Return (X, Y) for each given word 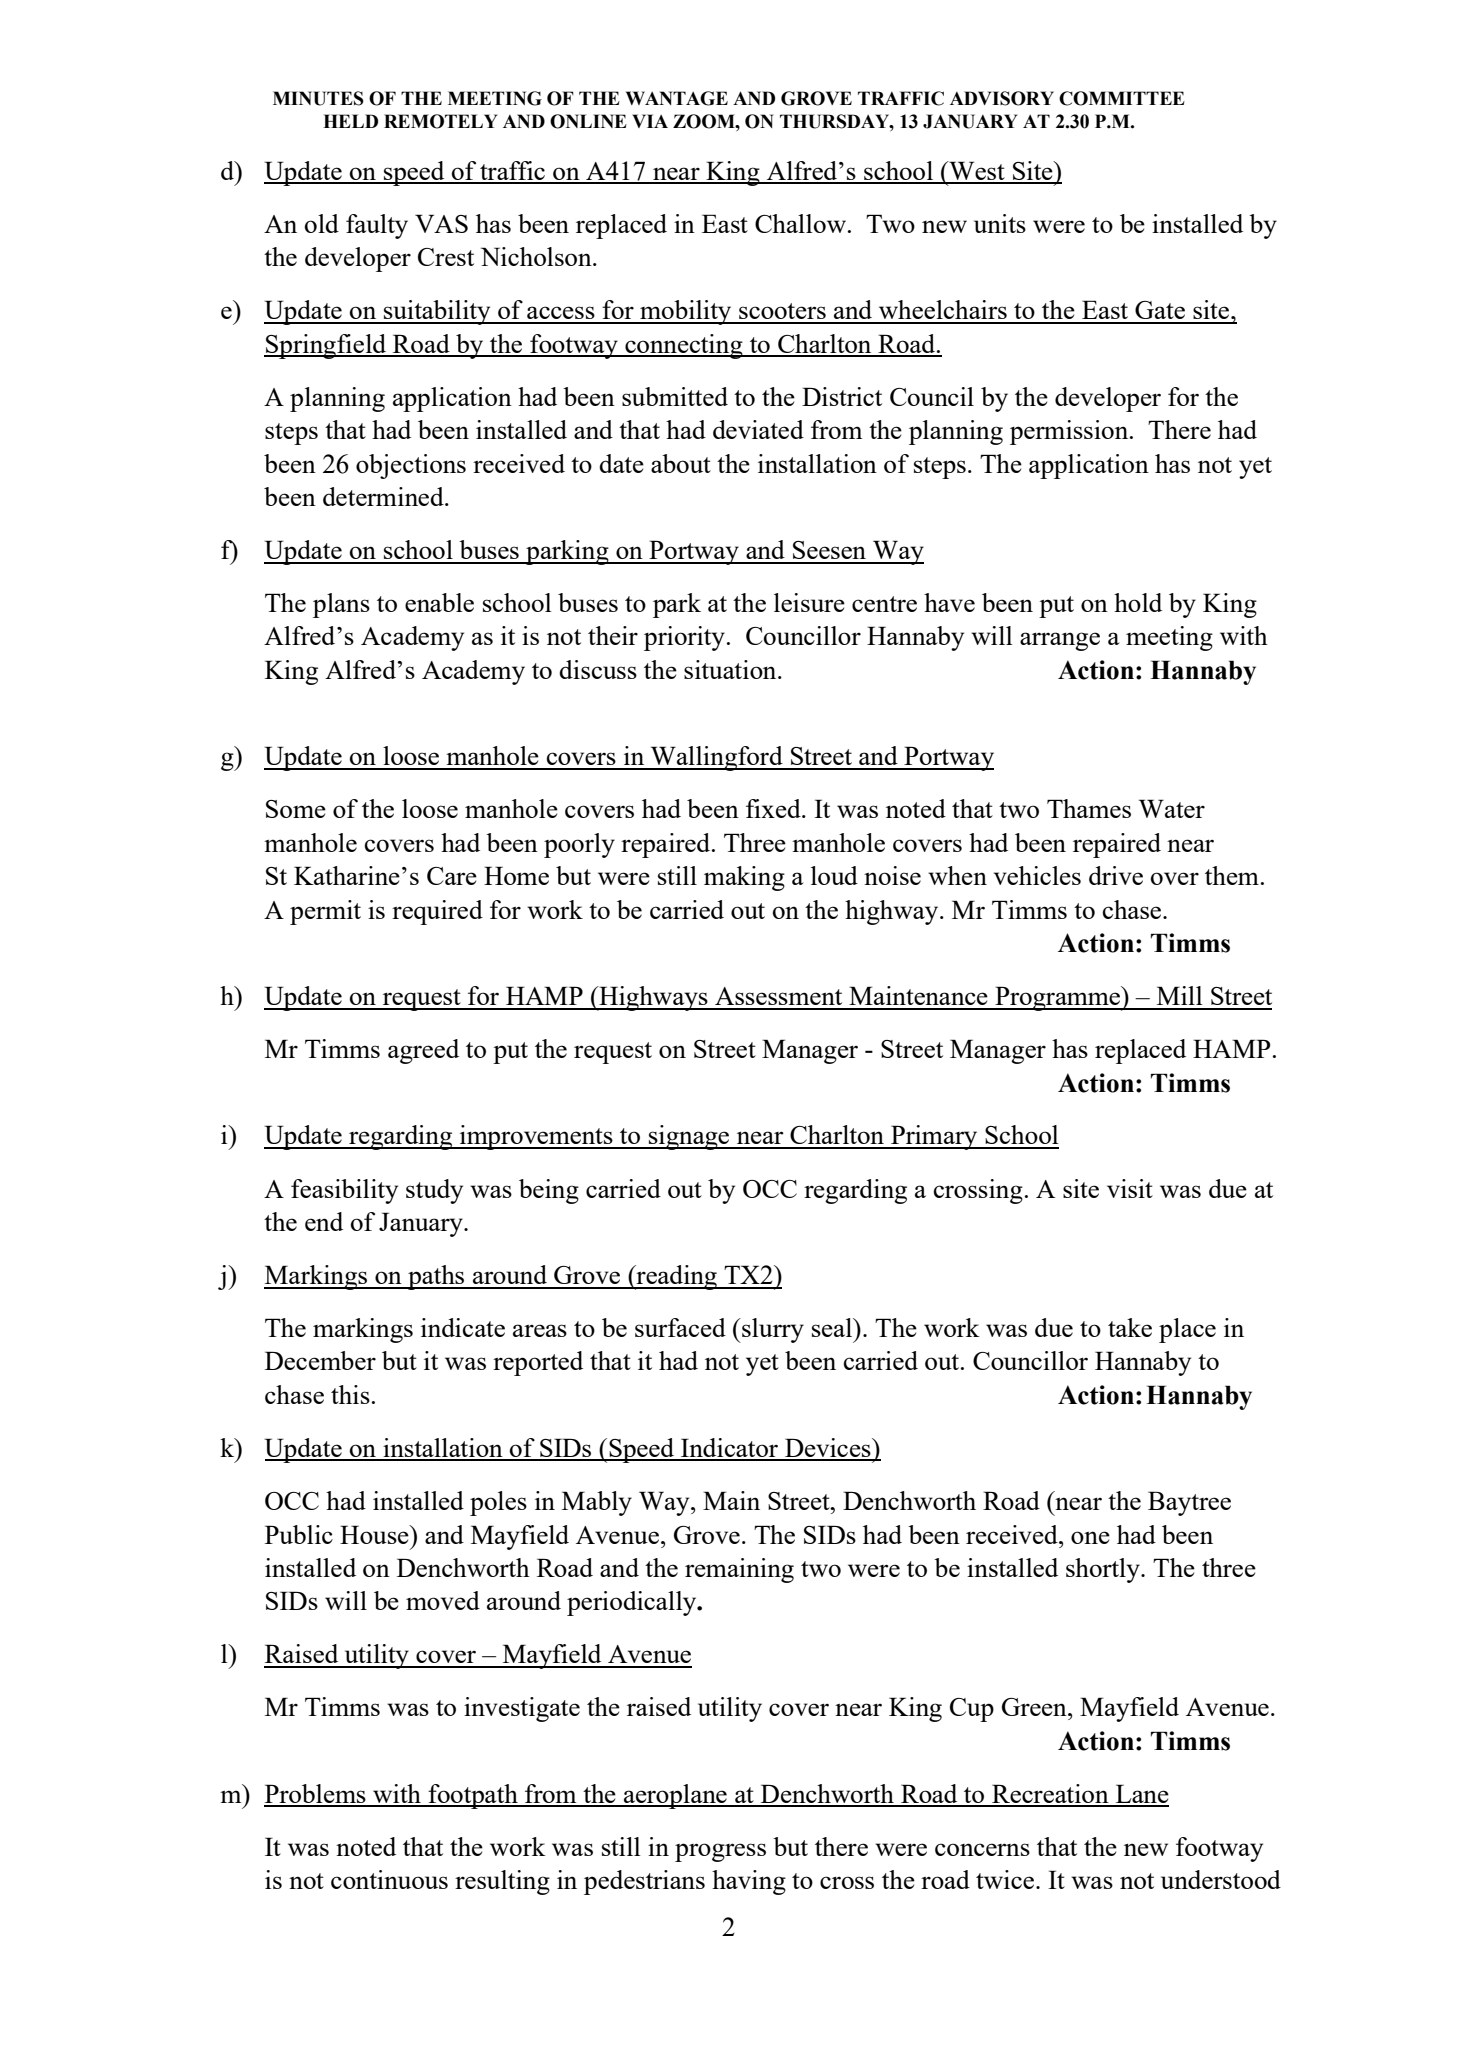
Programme (1058, 998)
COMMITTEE (1122, 98)
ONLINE (588, 121)
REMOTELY (440, 121)
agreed (423, 1051)
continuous (389, 1879)
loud (834, 875)
